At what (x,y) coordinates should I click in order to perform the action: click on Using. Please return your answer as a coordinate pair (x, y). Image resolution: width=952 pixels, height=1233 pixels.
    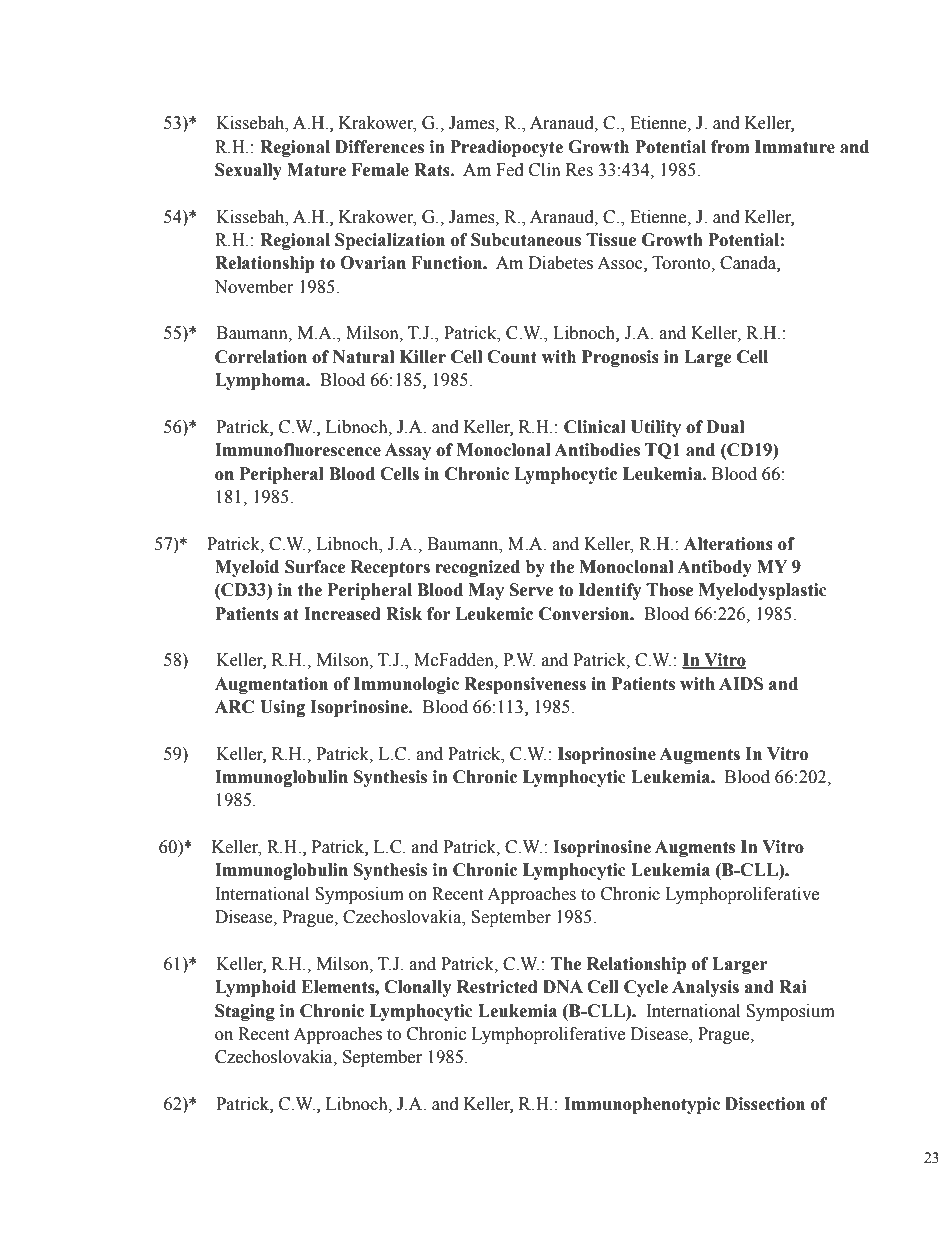
    Looking at the image, I should click on (282, 708).
